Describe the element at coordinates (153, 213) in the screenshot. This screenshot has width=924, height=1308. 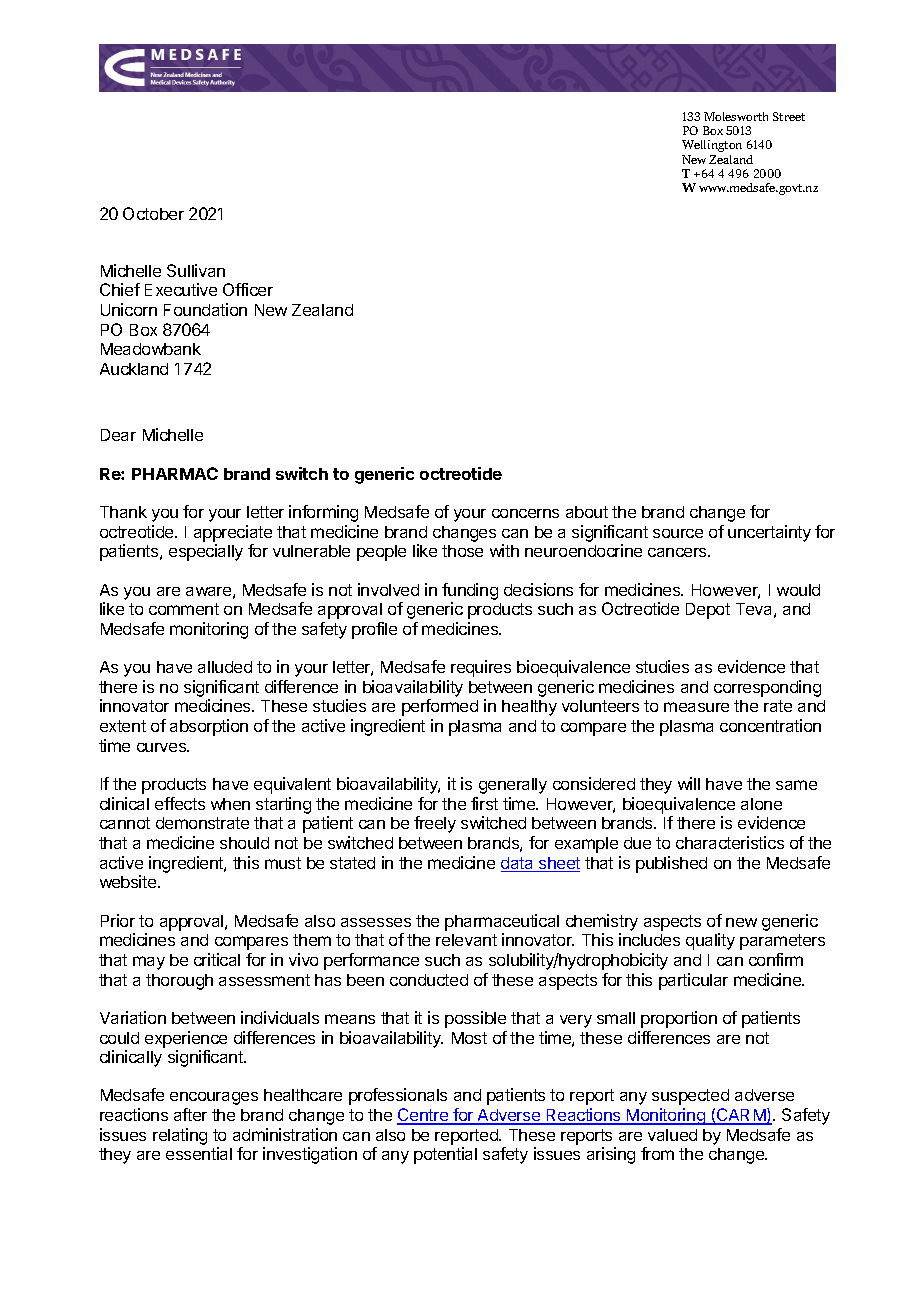
I see `October` at that location.
